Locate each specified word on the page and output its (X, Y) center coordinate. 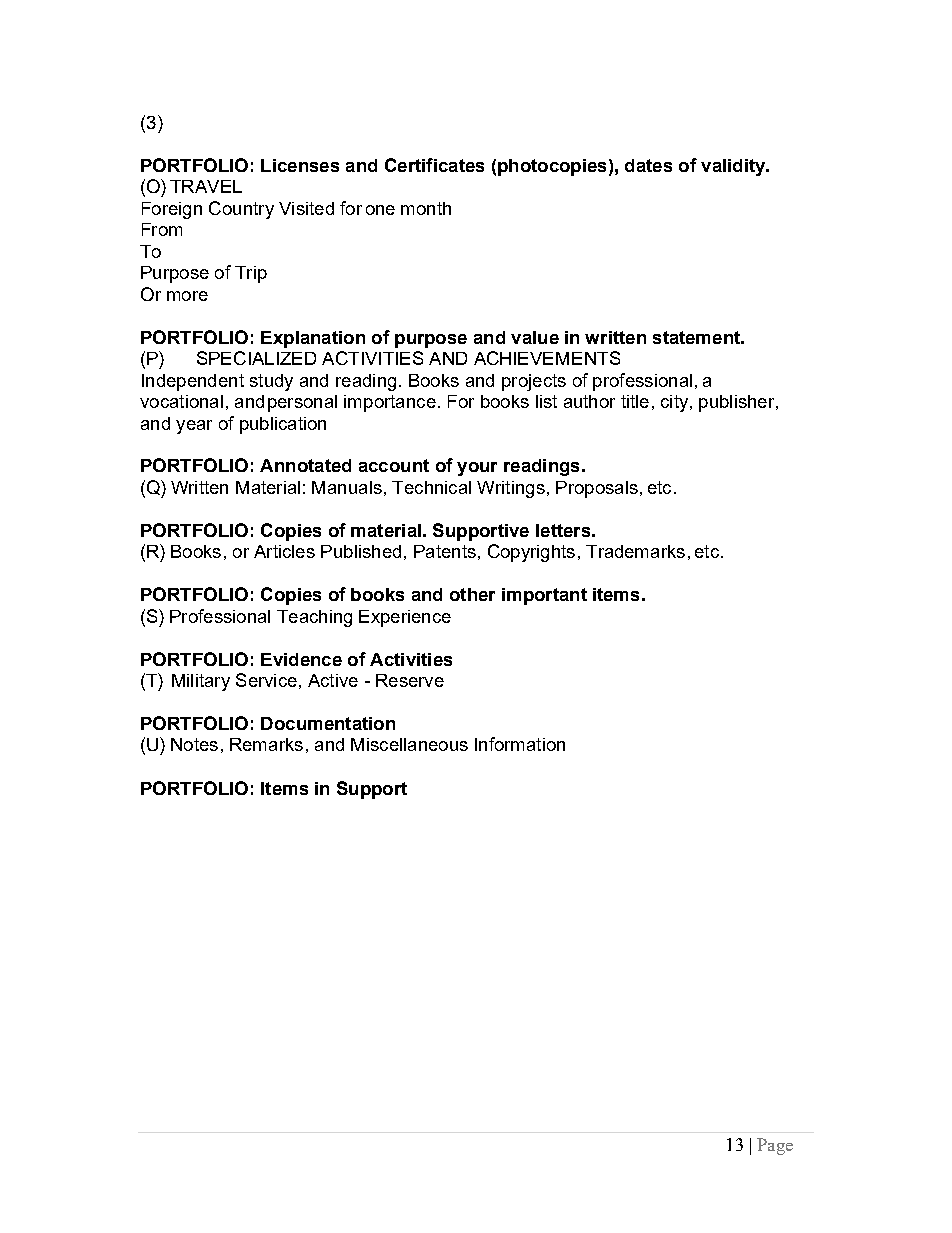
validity (734, 167)
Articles (284, 551)
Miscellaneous (409, 744)
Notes (194, 744)
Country (241, 210)
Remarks (266, 744)
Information (520, 744)
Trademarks (635, 551)
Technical (431, 487)
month (426, 208)
